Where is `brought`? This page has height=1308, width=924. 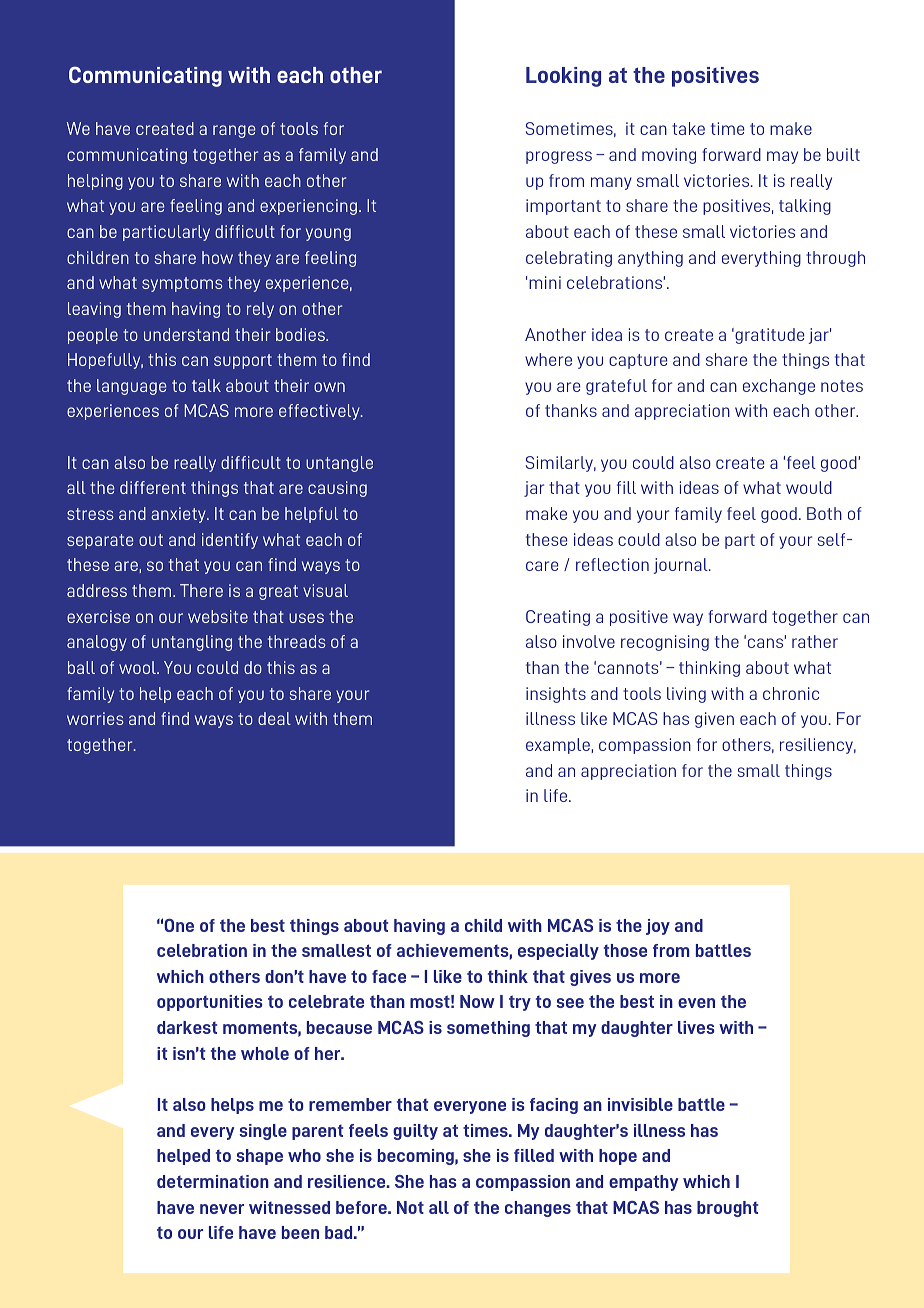 brought is located at coordinates (727, 1209).
